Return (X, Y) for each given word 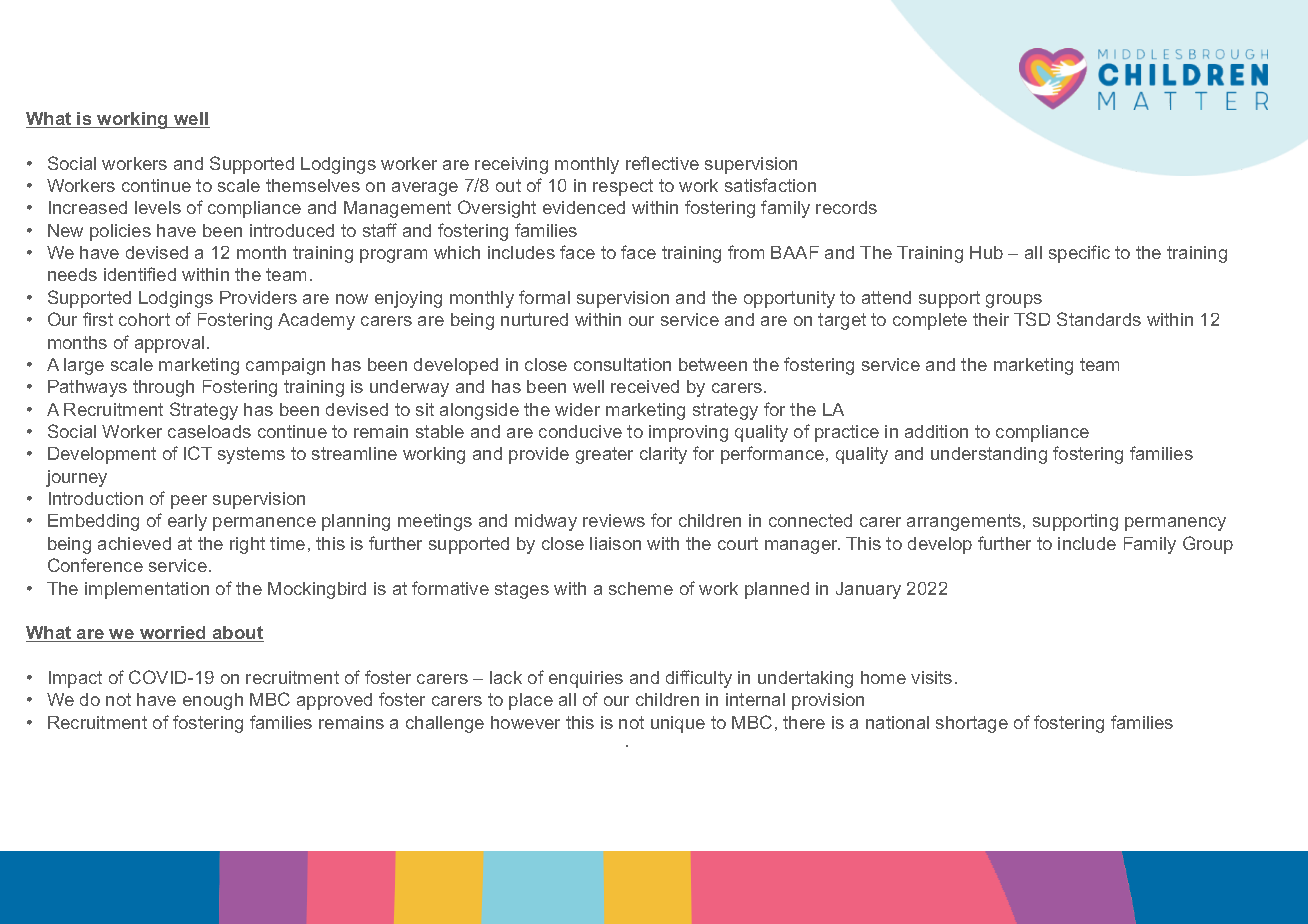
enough (213, 701)
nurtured (534, 319)
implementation (147, 590)
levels (158, 207)
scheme (641, 588)
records (846, 207)
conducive (580, 431)
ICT (198, 453)
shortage (972, 724)
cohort (144, 319)
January (868, 590)
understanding (989, 455)
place (531, 701)
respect (623, 187)
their (991, 319)
